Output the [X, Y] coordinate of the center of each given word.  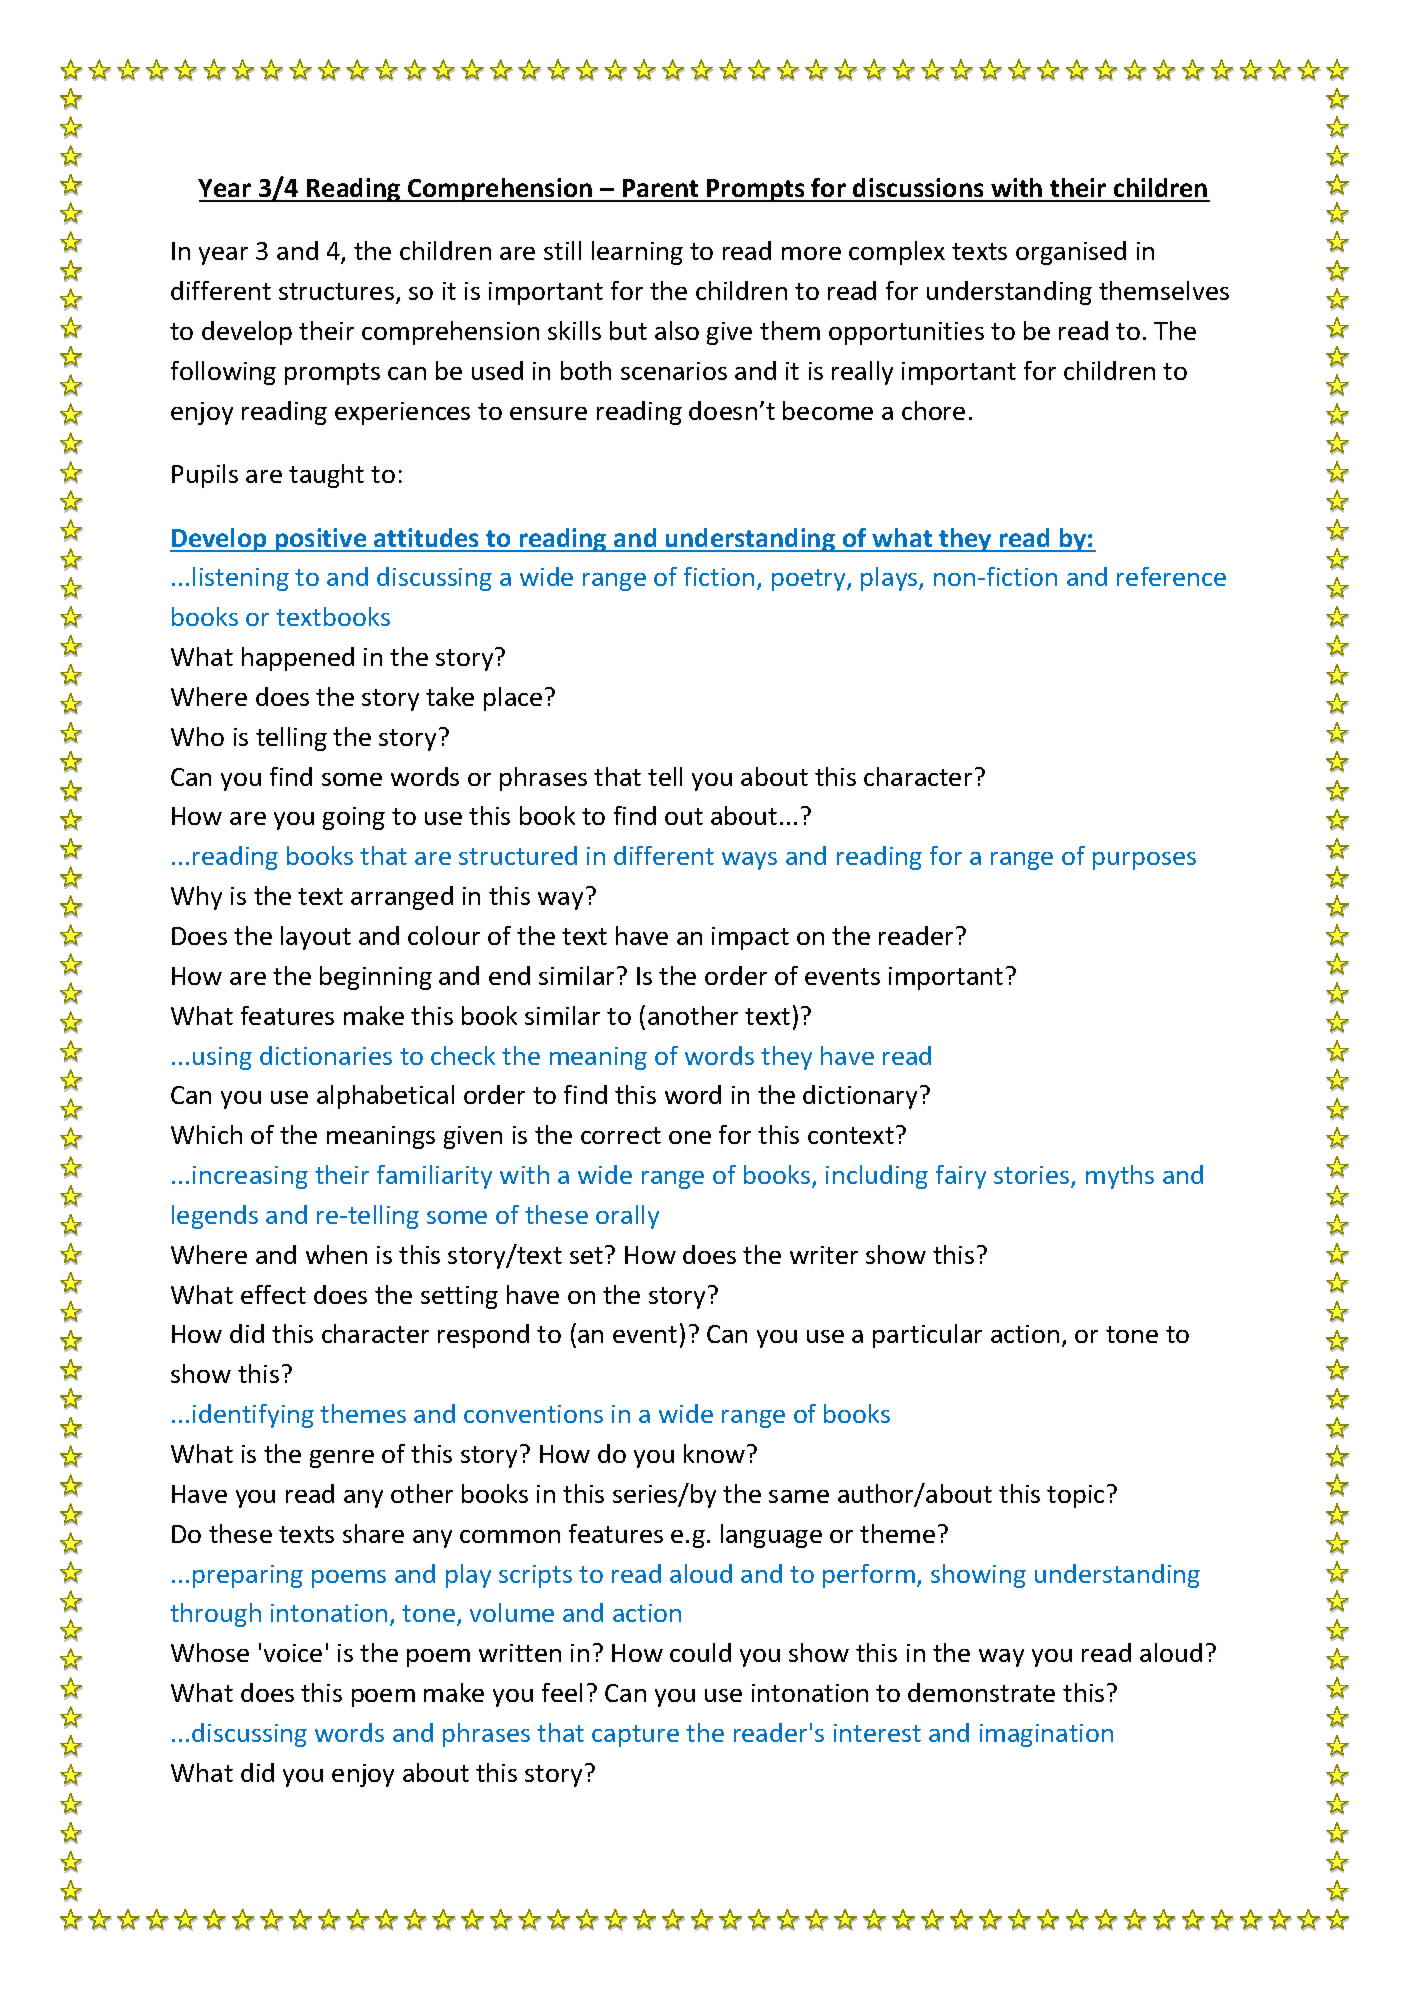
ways [749, 861]
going [354, 818]
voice [293, 1653]
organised [1071, 253]
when [336, 1254]
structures [336, 291]
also [677, 330]
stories [1033, 1176]
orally [627, 1217]
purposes [1144, 861]
